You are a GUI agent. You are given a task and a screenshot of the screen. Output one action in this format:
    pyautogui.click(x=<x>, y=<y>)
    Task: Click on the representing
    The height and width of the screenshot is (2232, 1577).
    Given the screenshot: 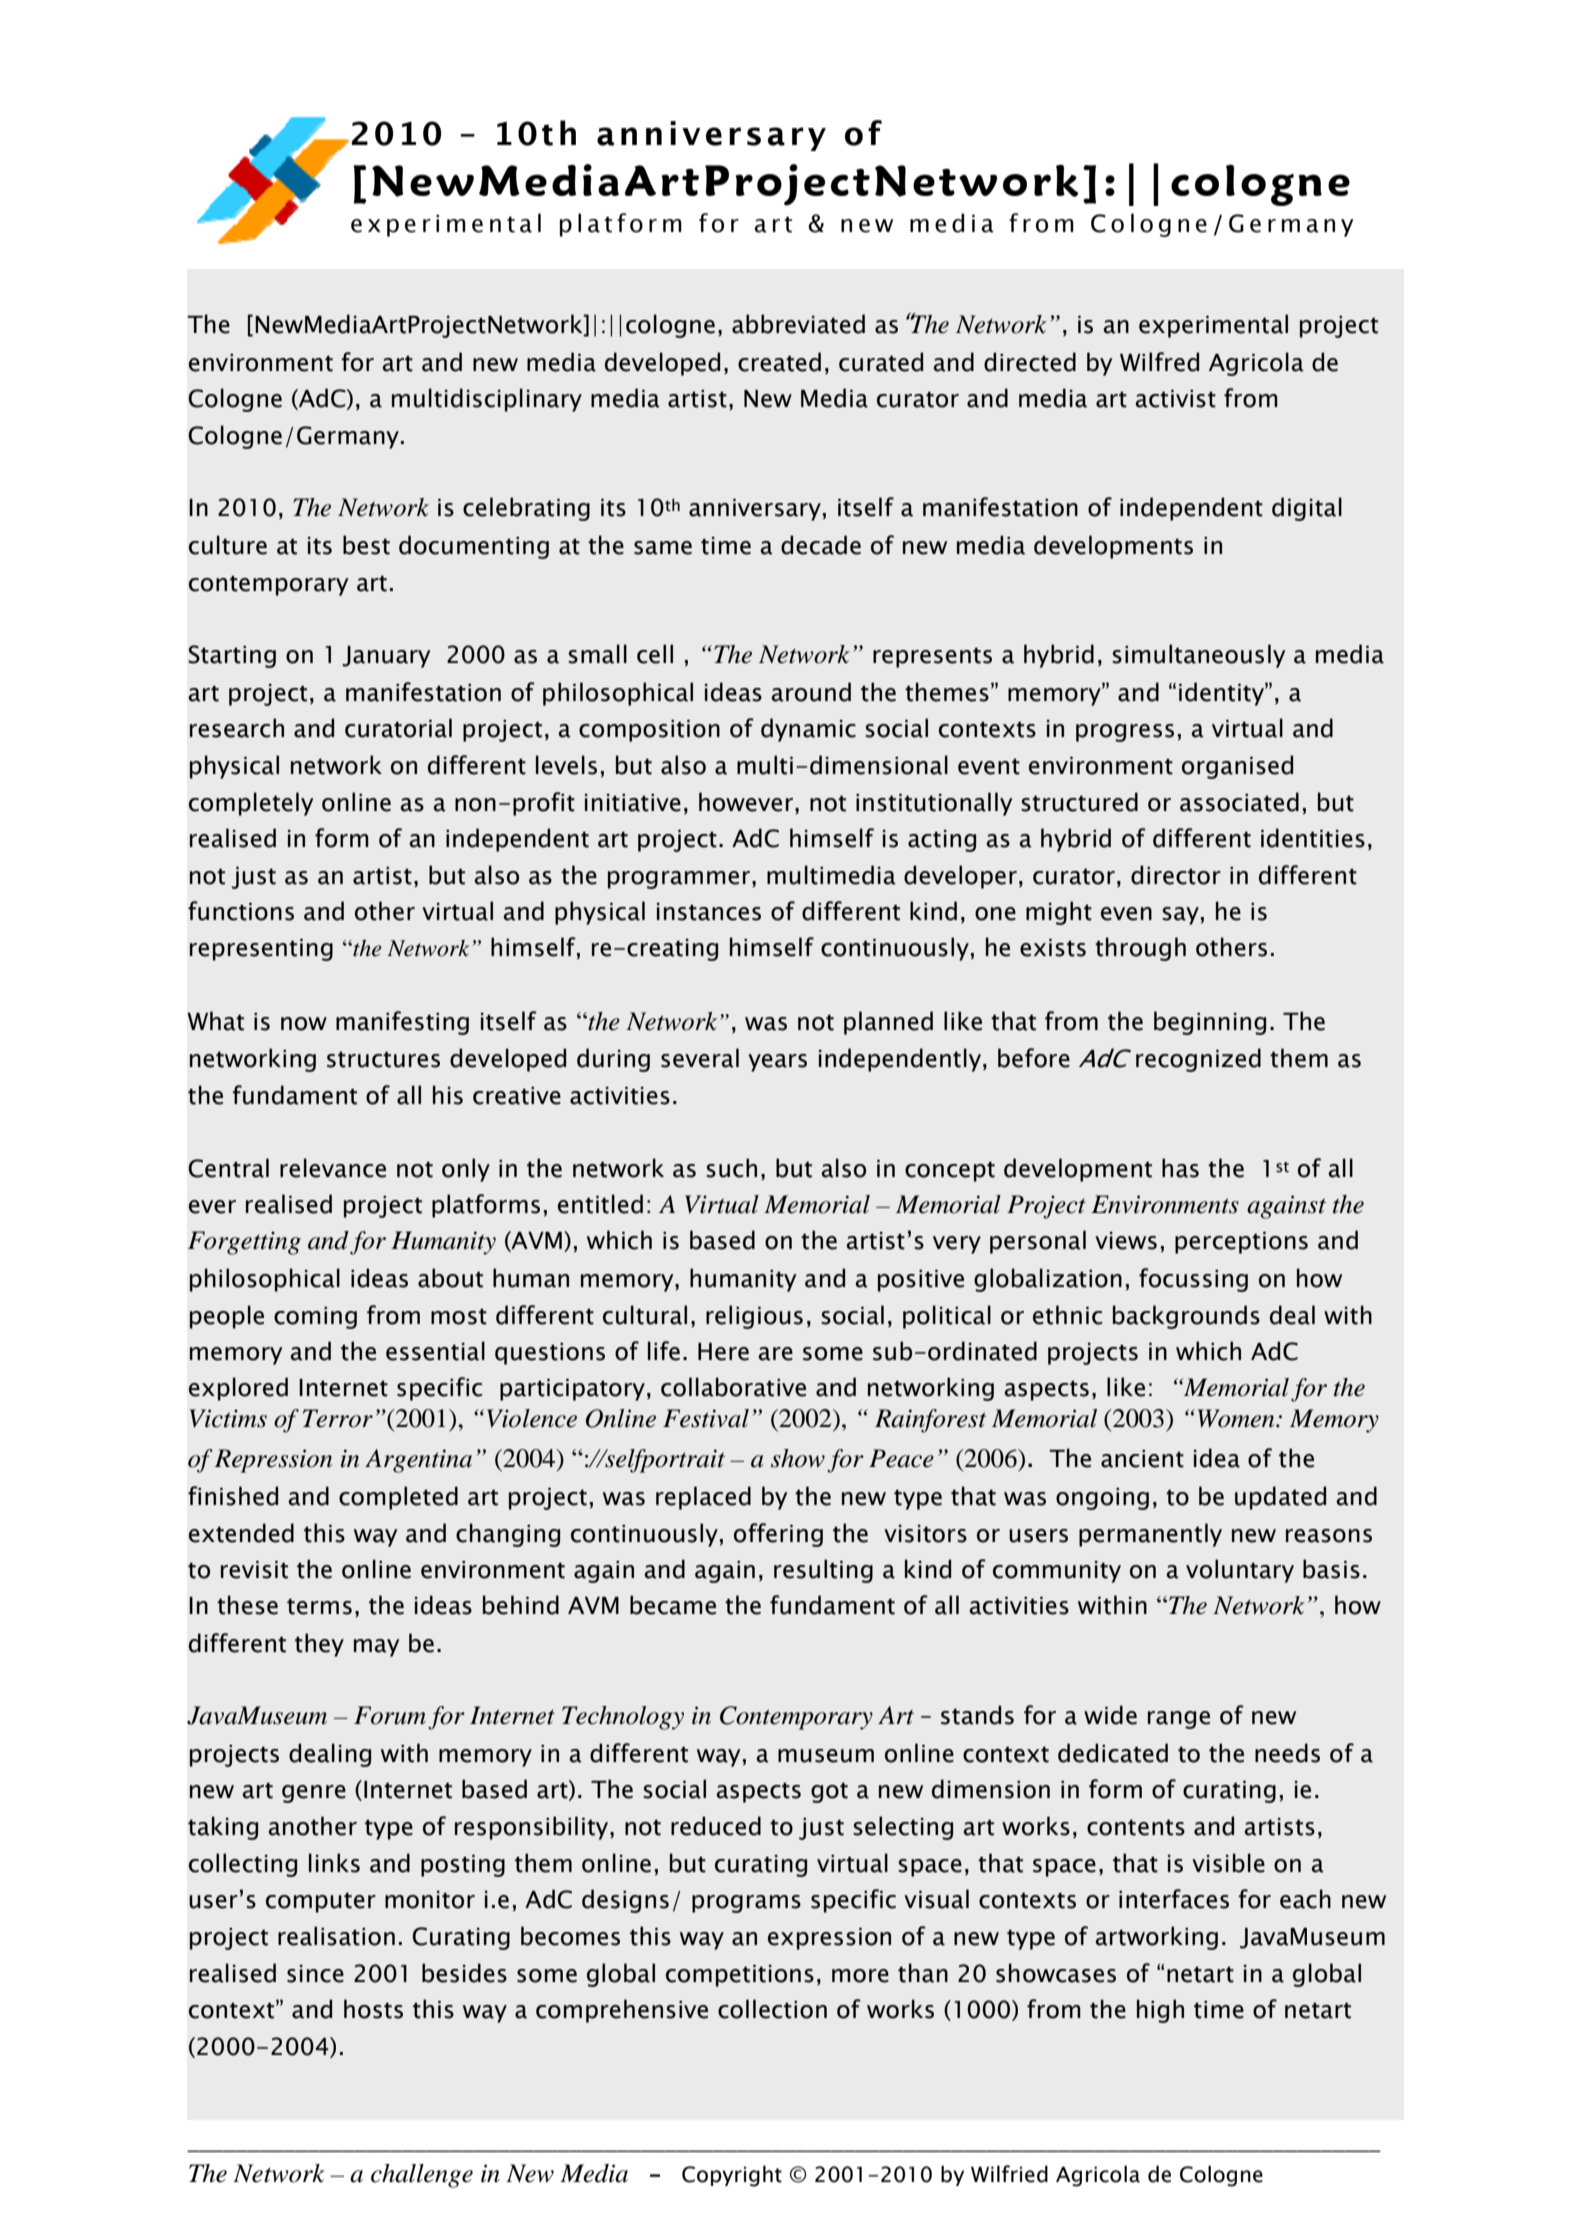 What is the action you would take?
    pyautogui.click(x=261, y=950)
